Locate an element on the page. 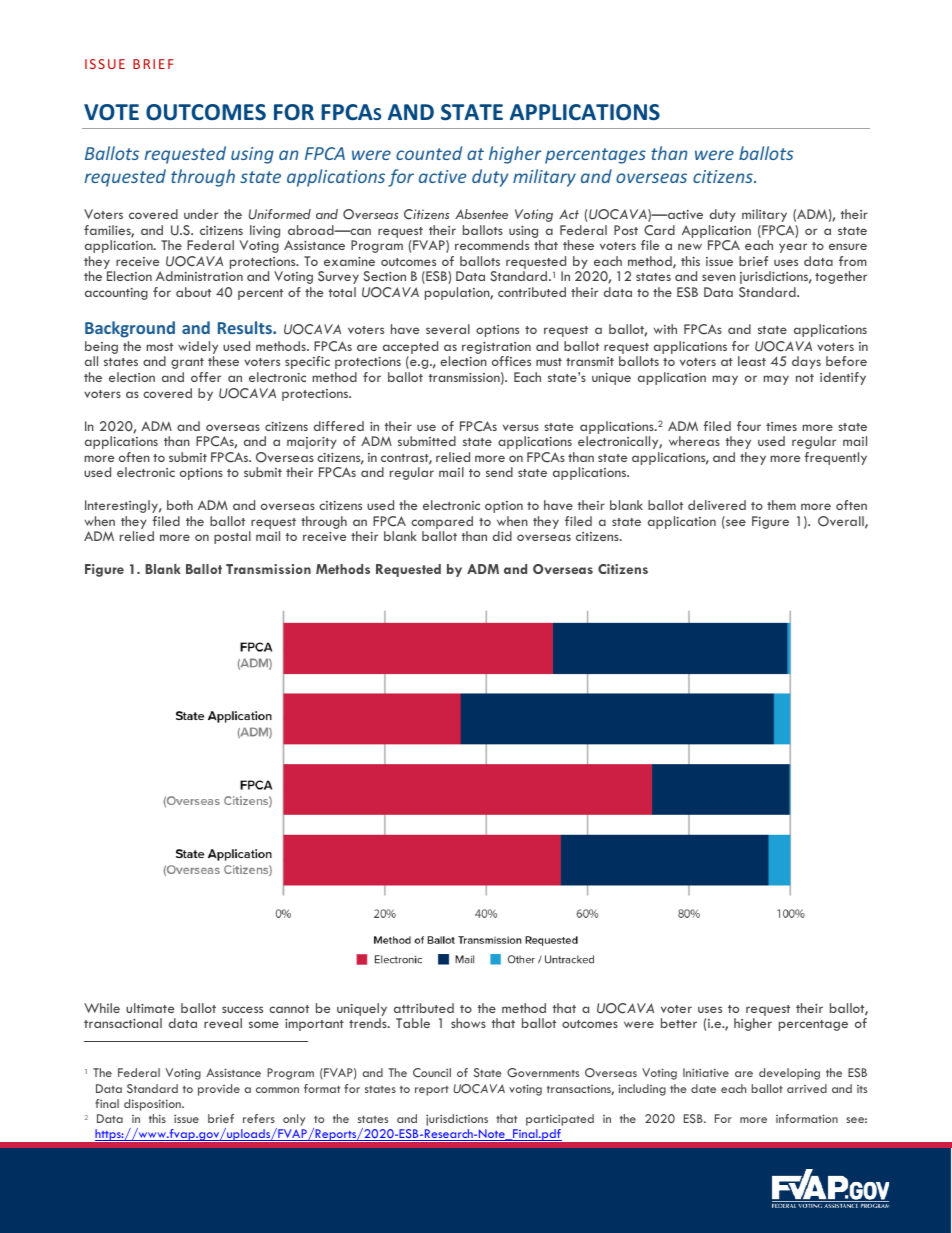 Image resolution: width=952 pixels, height=1233 pixels. Council is located at coordinates (432, 1073).
